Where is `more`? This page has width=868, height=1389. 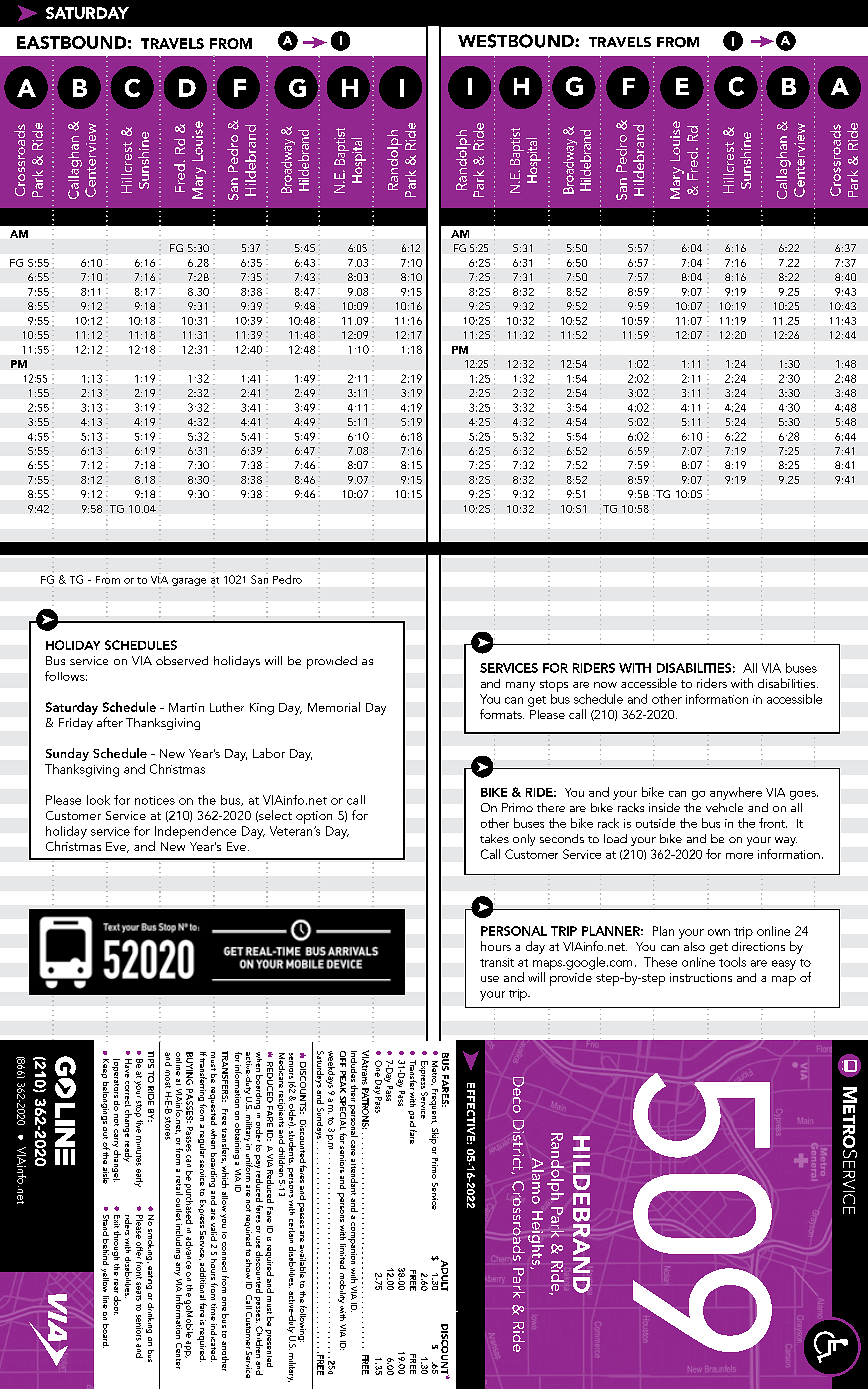
more is located at coordinates (739, 856).
